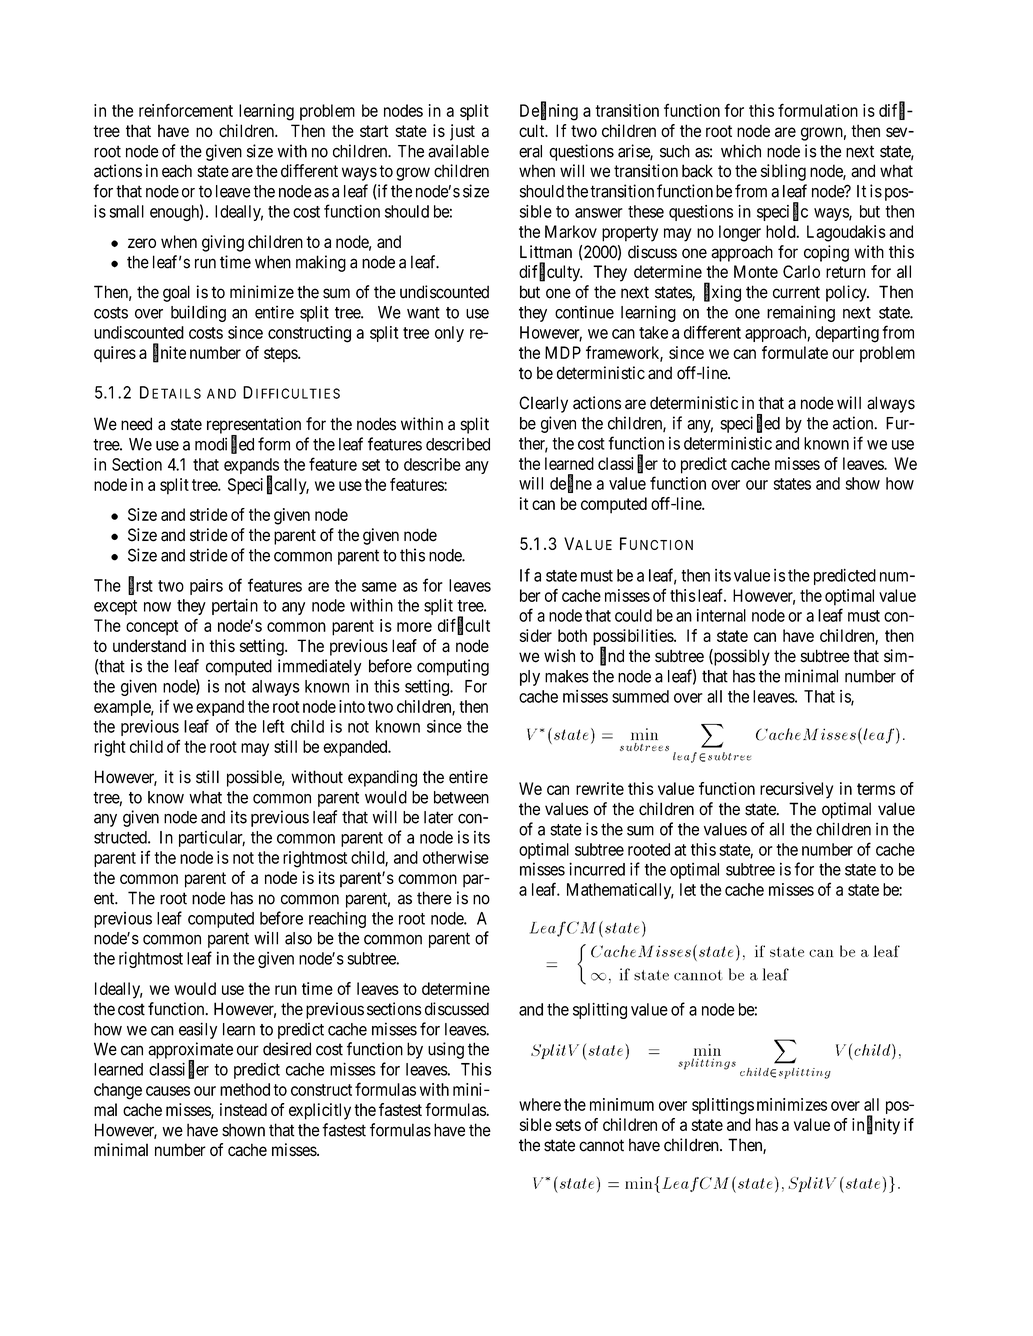  Describe the element at coordinates (235, 606) in the document. I see `pertain` at that location.
